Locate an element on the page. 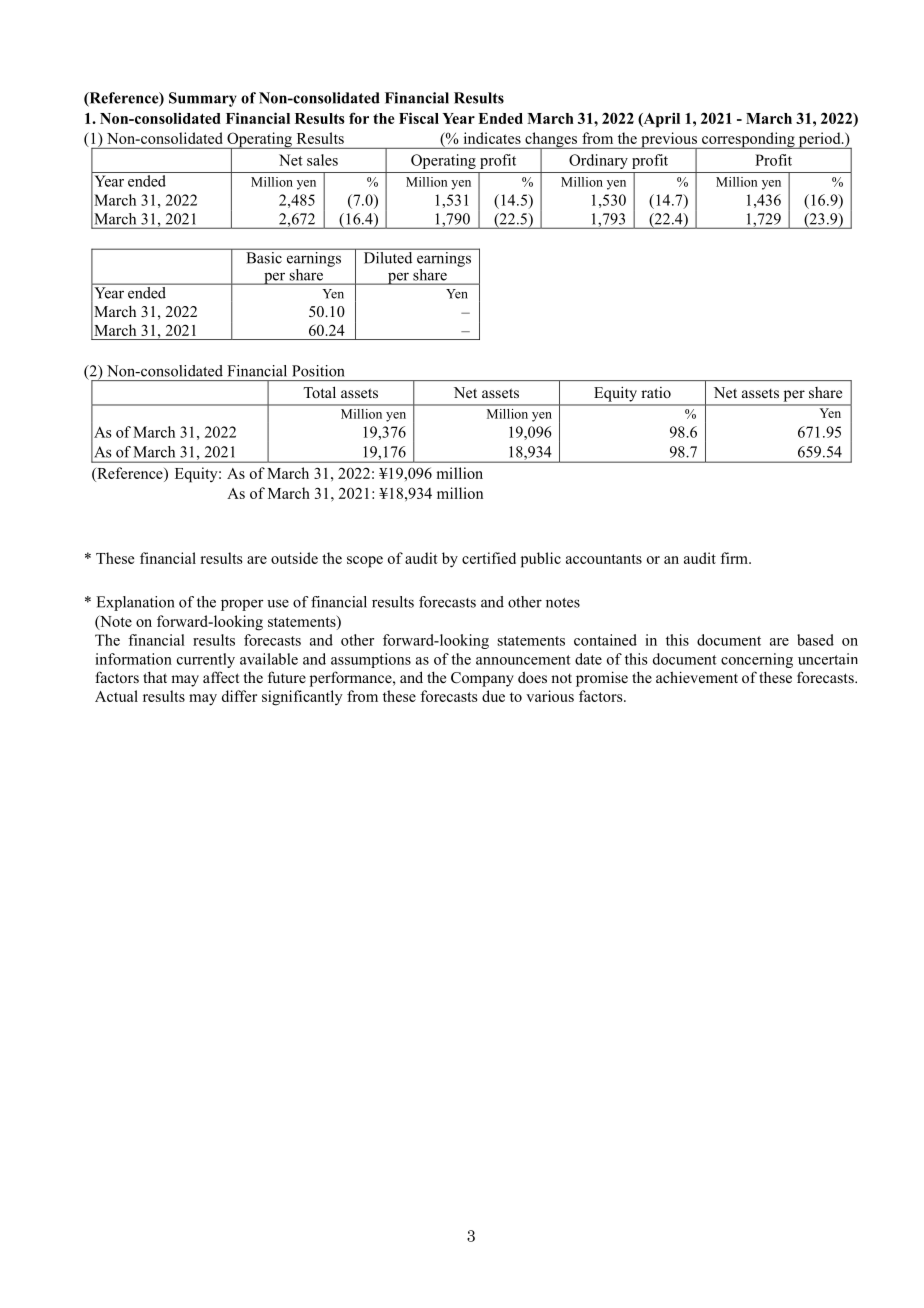 Image resolution: width=924 pixels, height=1308 pixels. ratio is located at coordinates (656, 392).
